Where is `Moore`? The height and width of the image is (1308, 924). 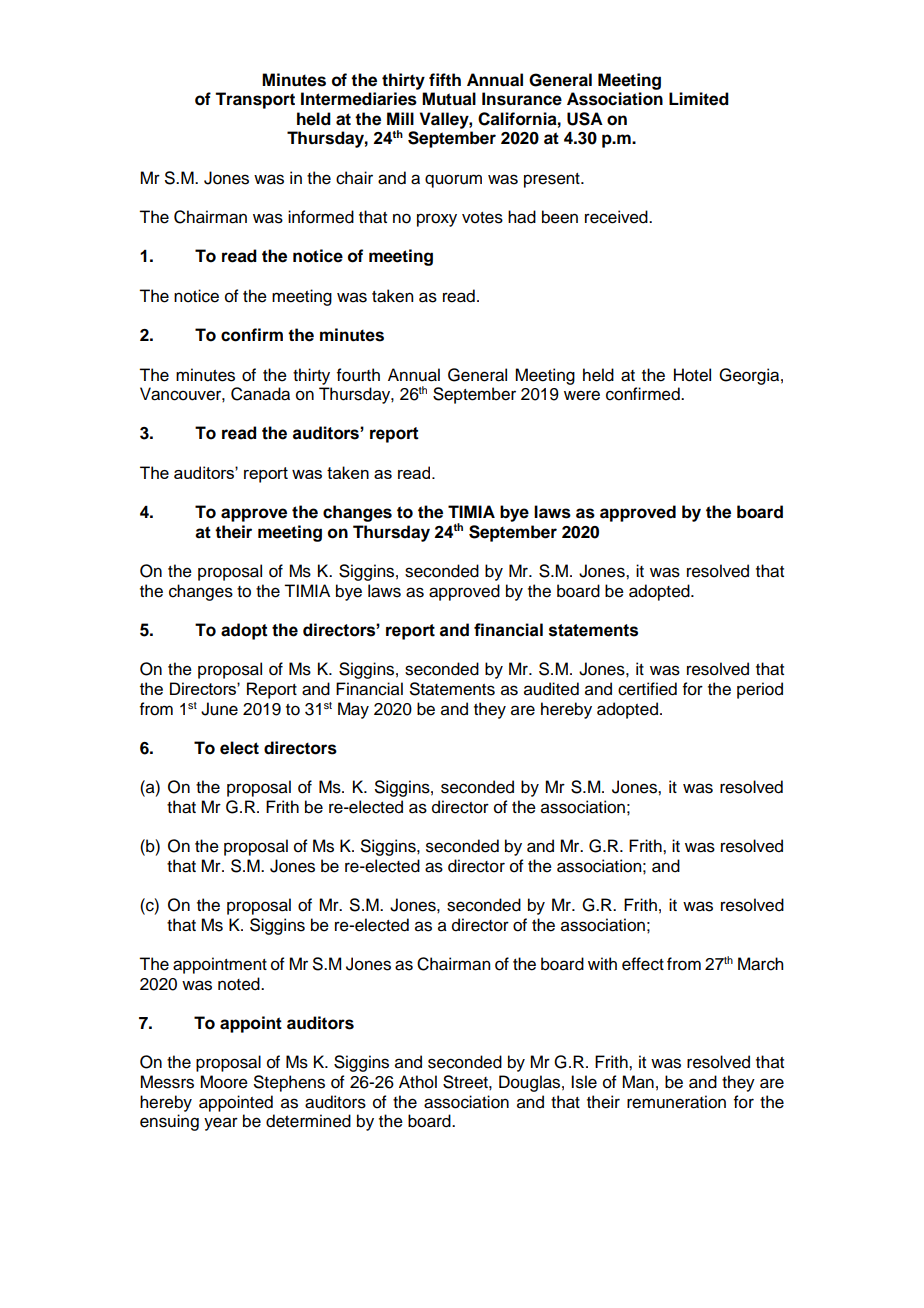
Moore is located at coordinates (224, 1082).
